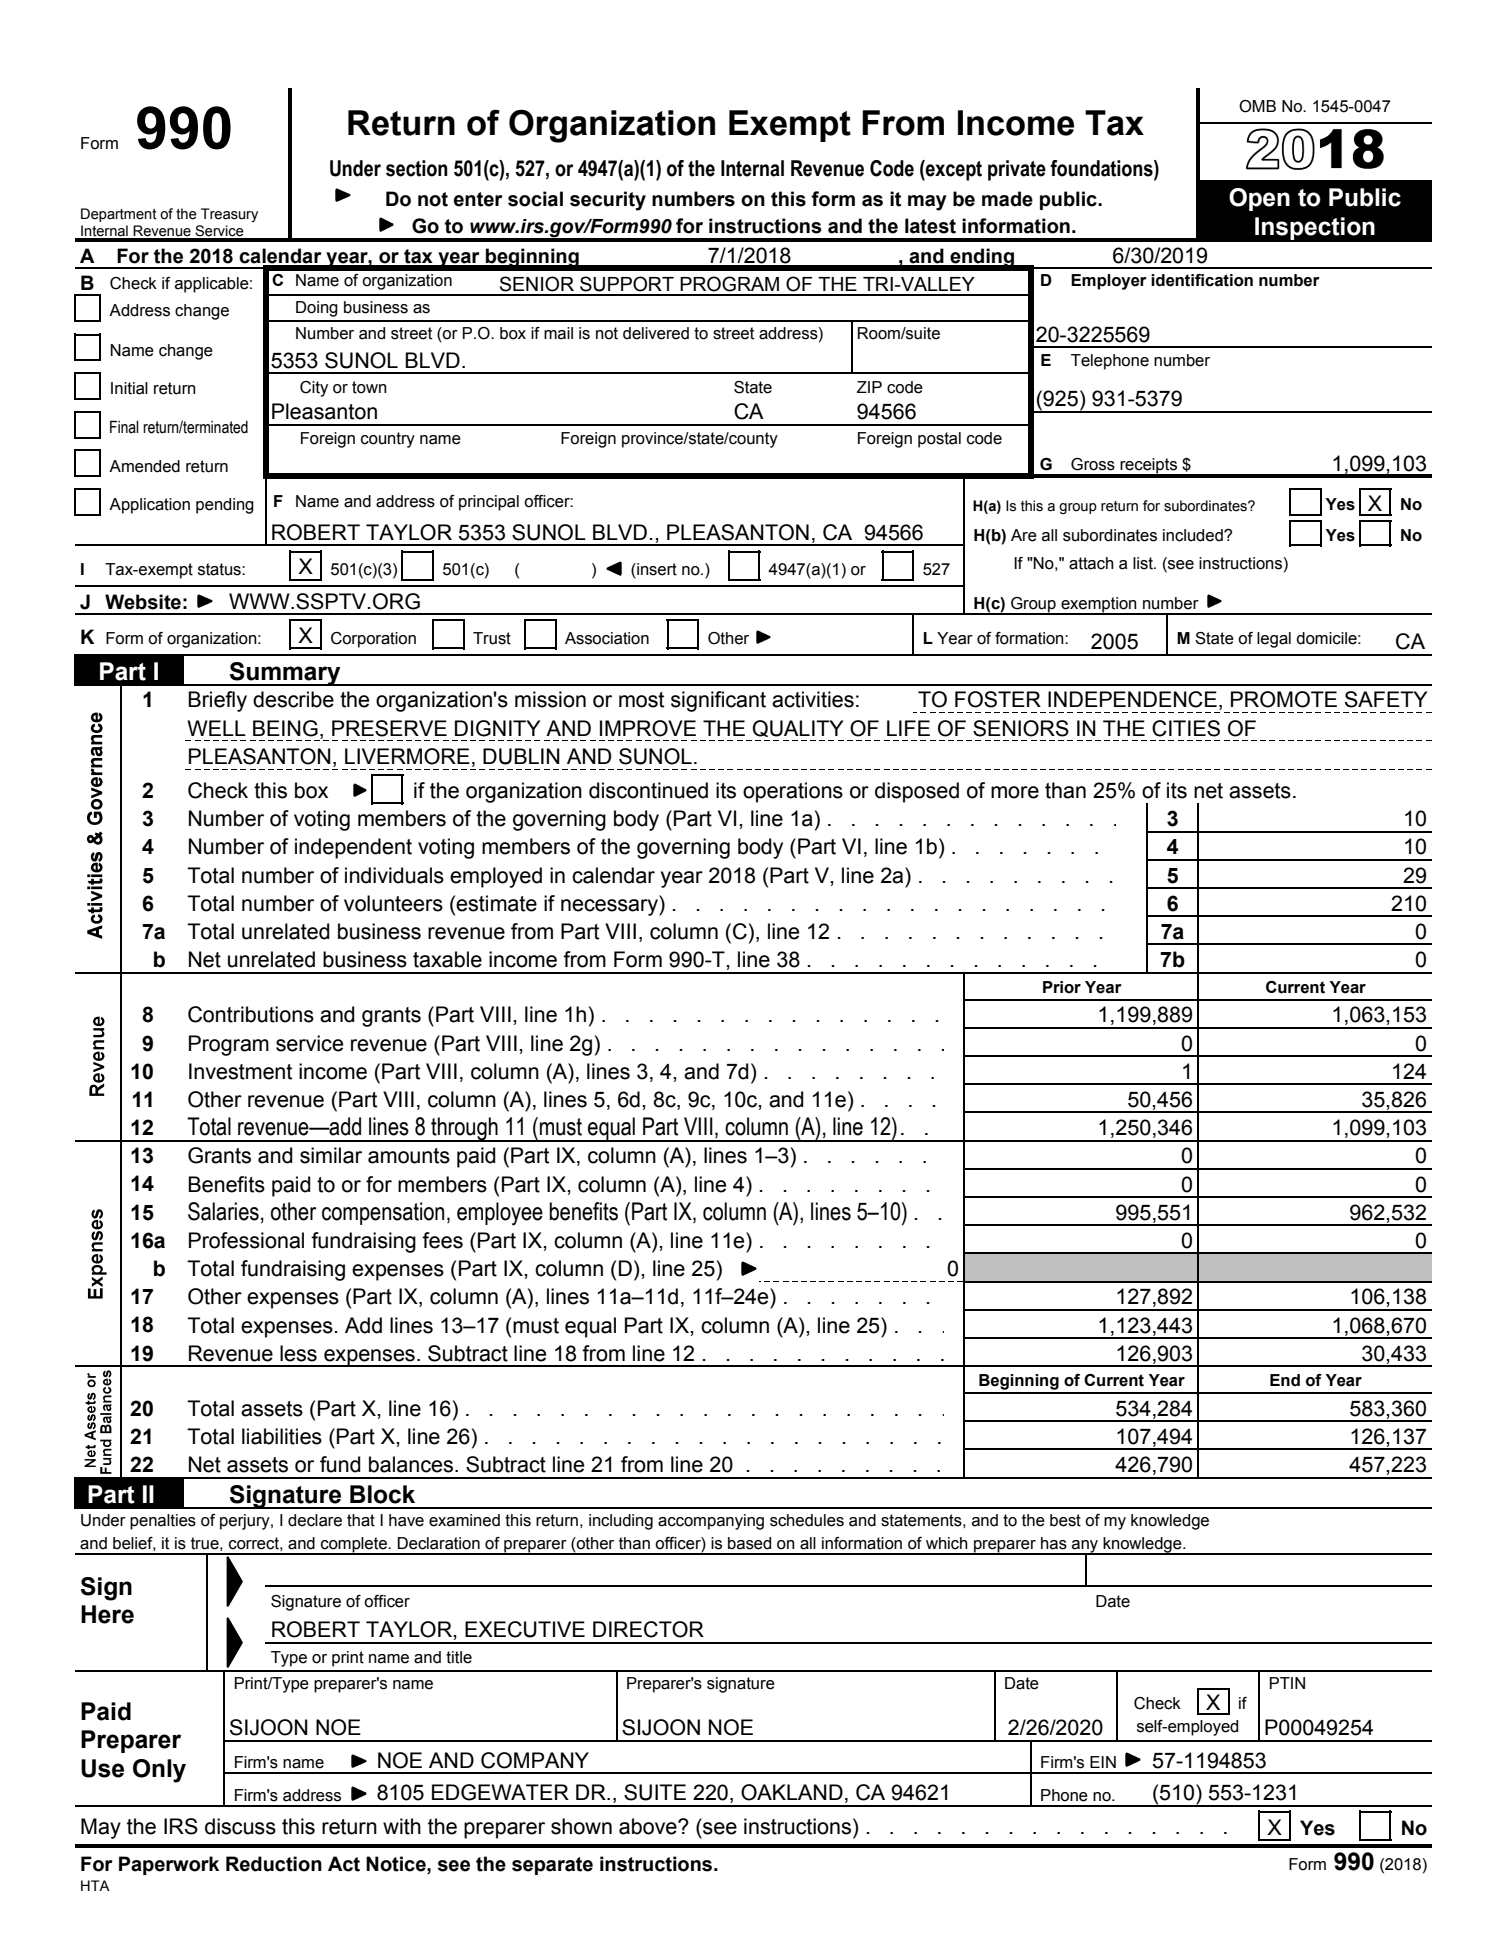 The width and height of the page is (1500, 1941). I want to click on CITIES, so click(1186, 728).
